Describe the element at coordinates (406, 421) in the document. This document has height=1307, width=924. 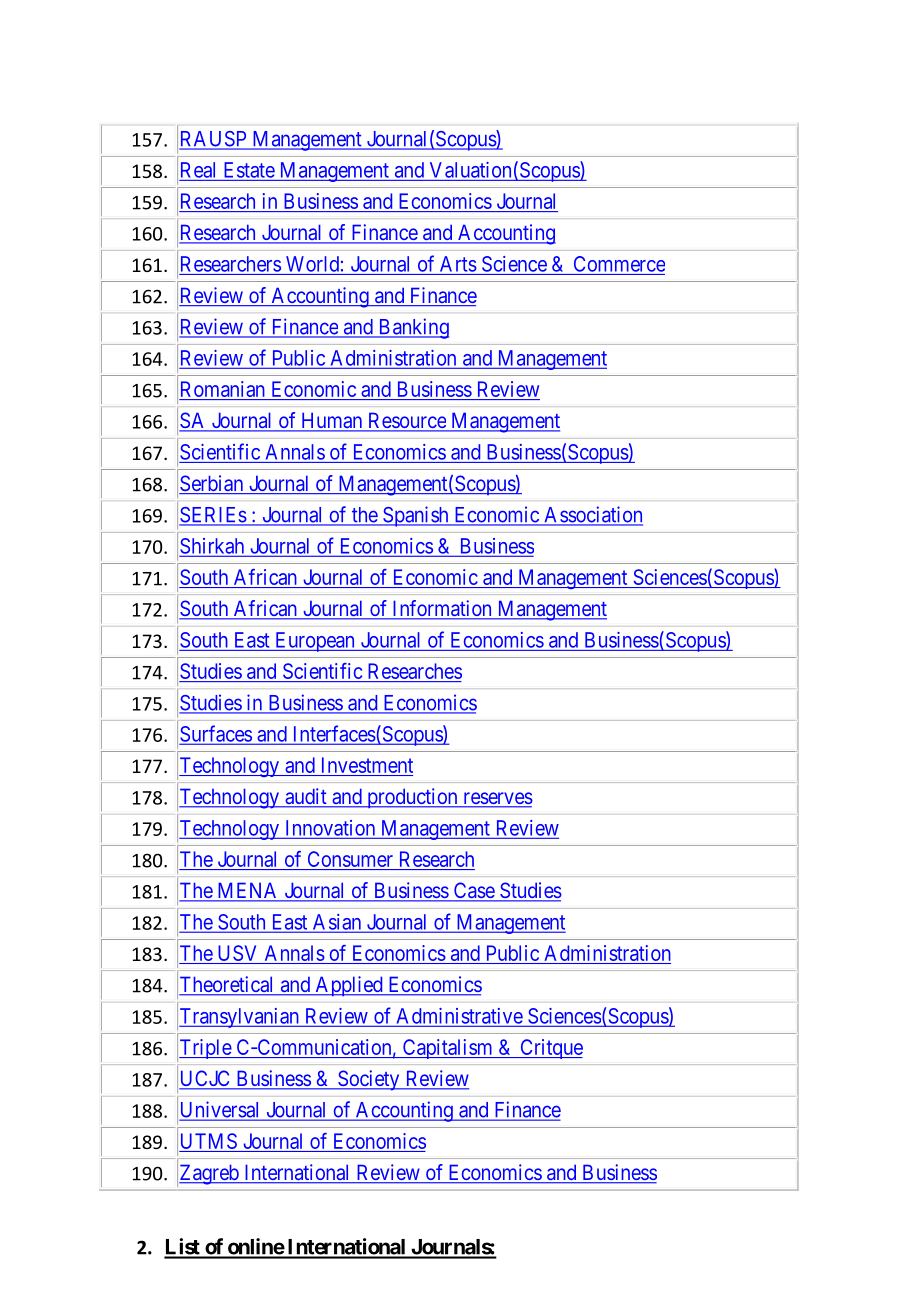
I see `Resource` at that location.
